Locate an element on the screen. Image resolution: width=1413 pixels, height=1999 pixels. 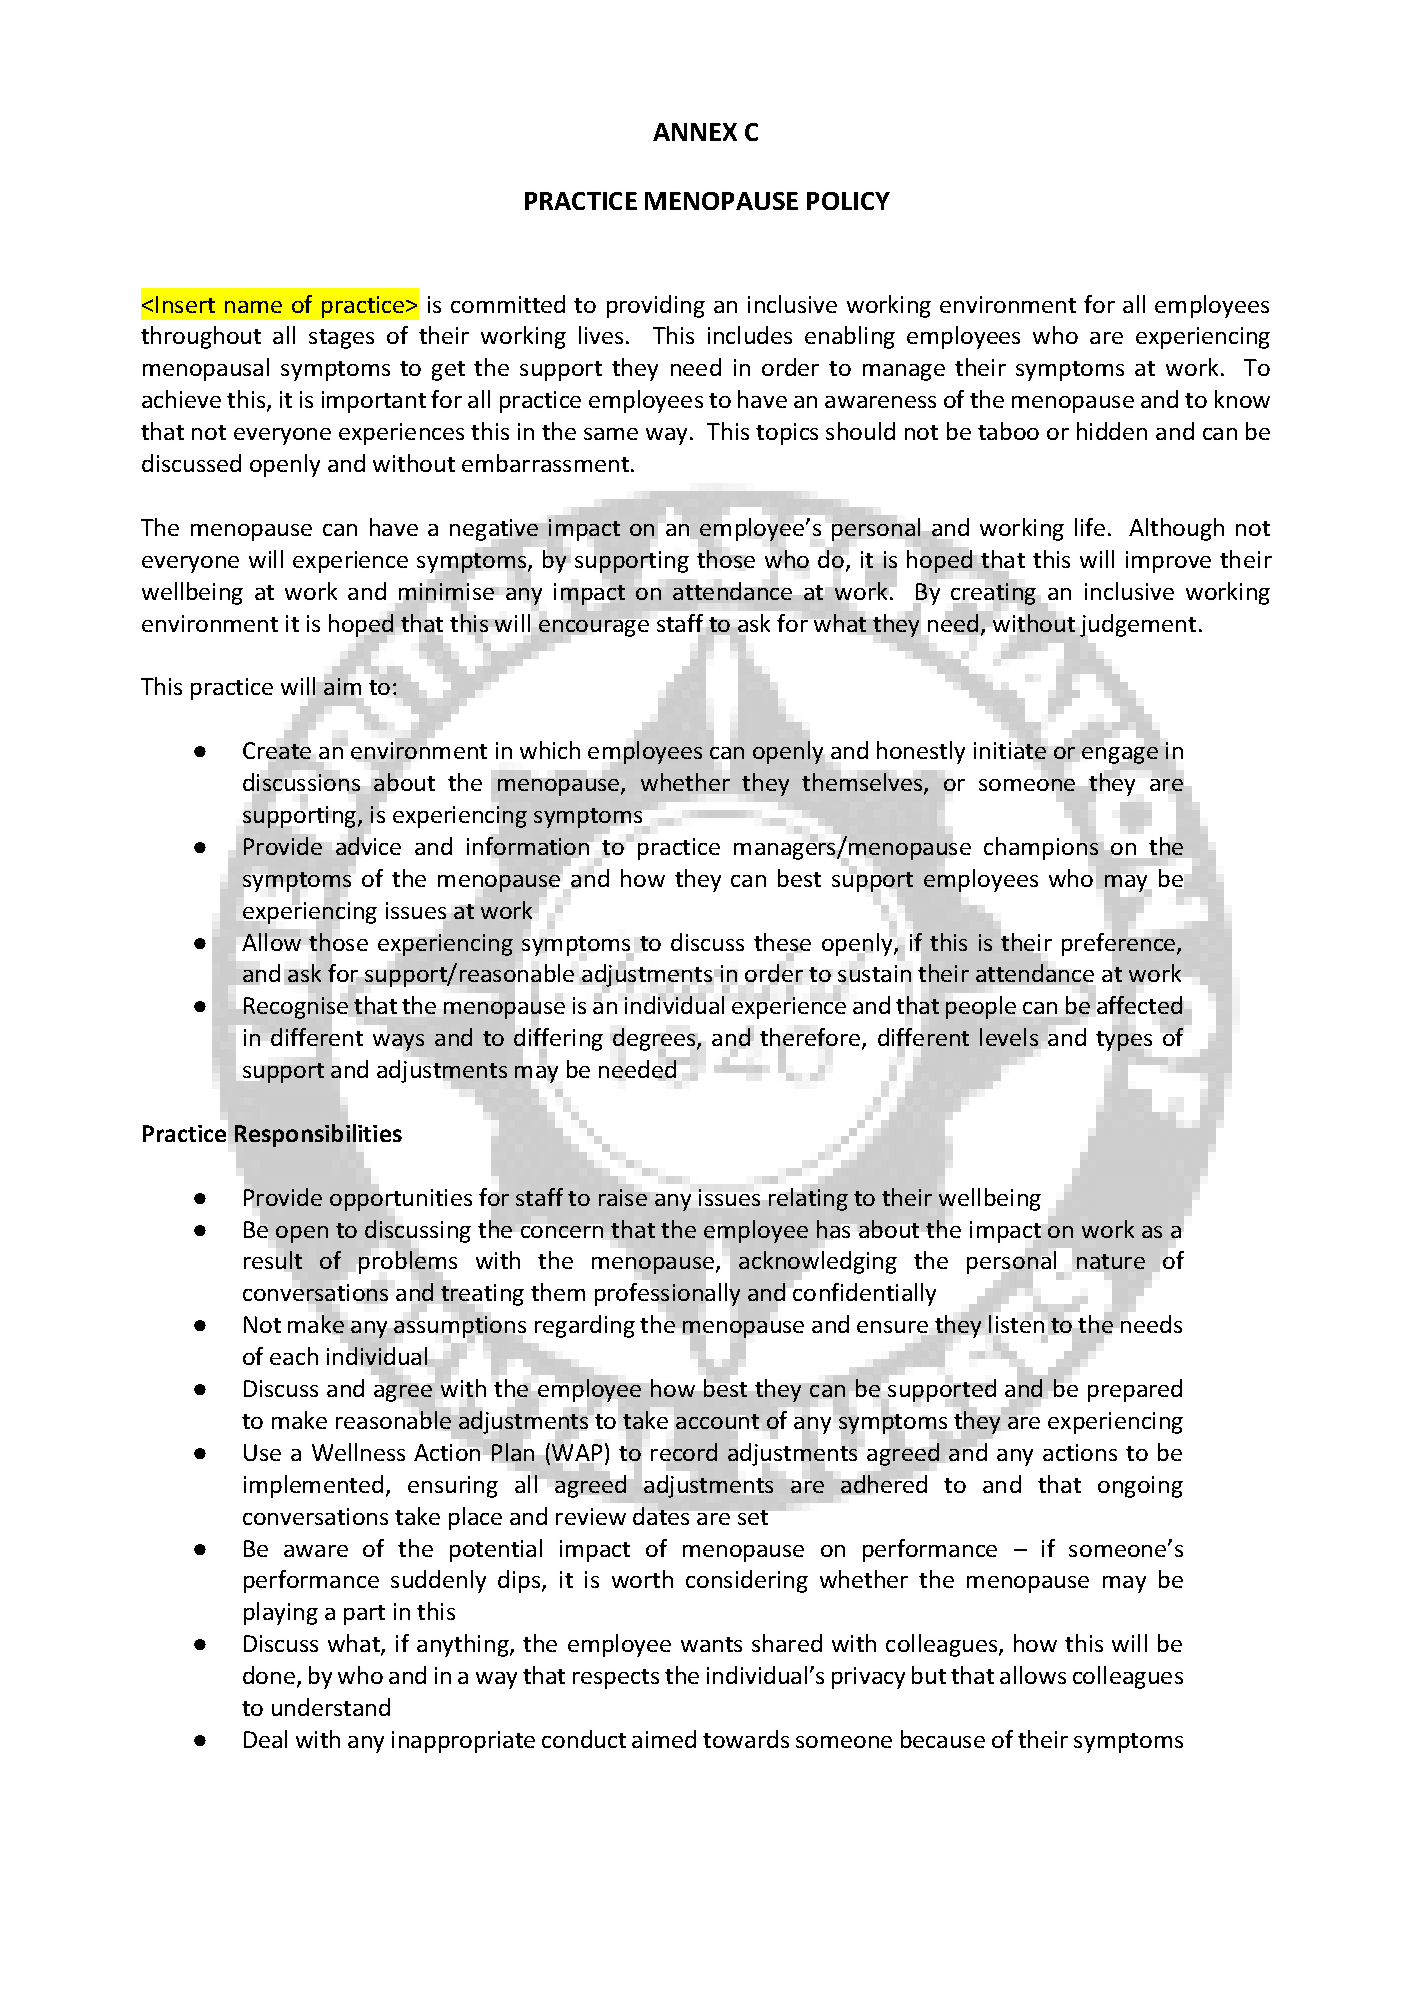
levels is located at coordinates (1009, 1037).
